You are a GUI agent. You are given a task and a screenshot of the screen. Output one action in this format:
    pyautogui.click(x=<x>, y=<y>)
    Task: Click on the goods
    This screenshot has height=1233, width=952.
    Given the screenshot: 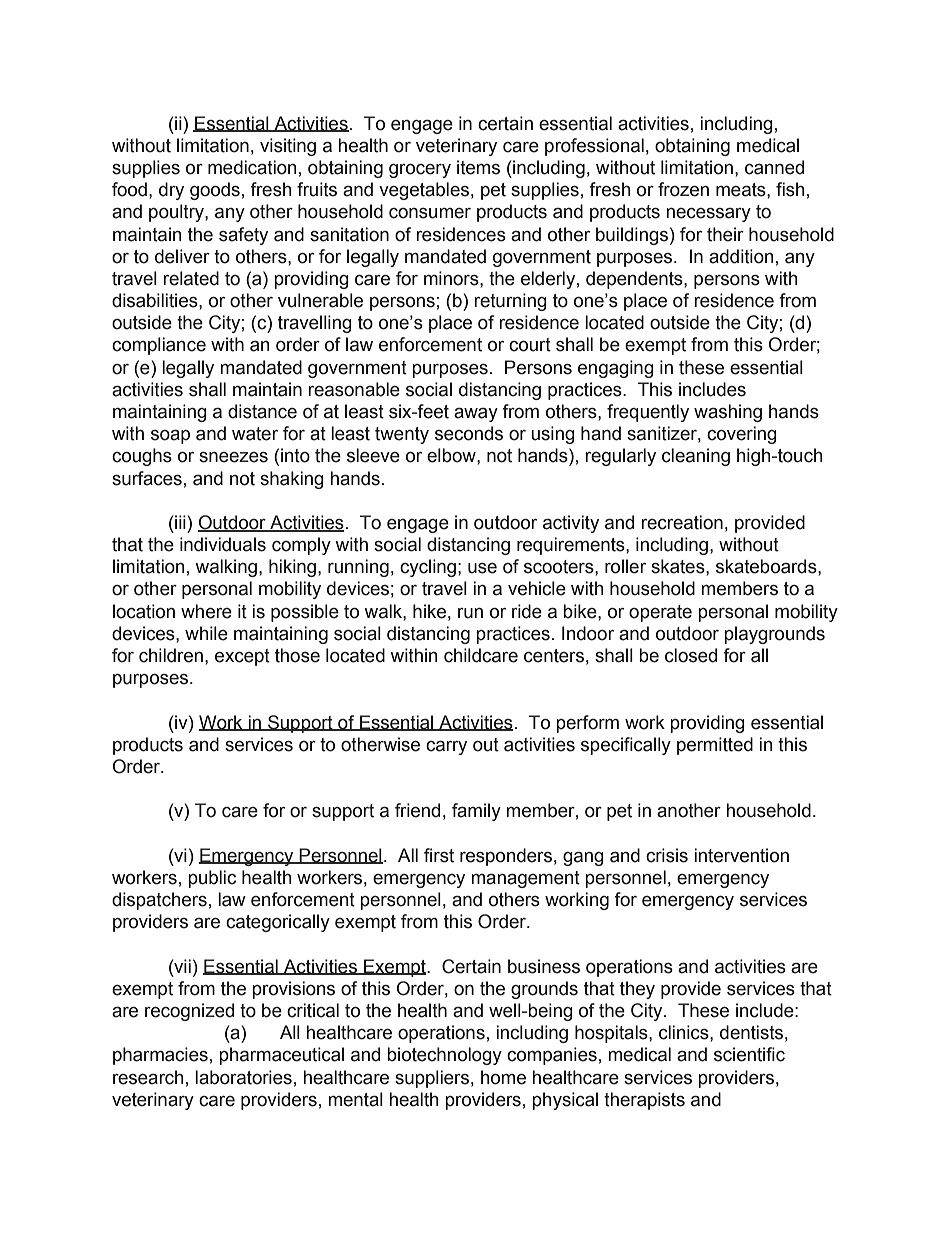 What is the action you would take?
    pyautogui.click(x=215, y=191)
